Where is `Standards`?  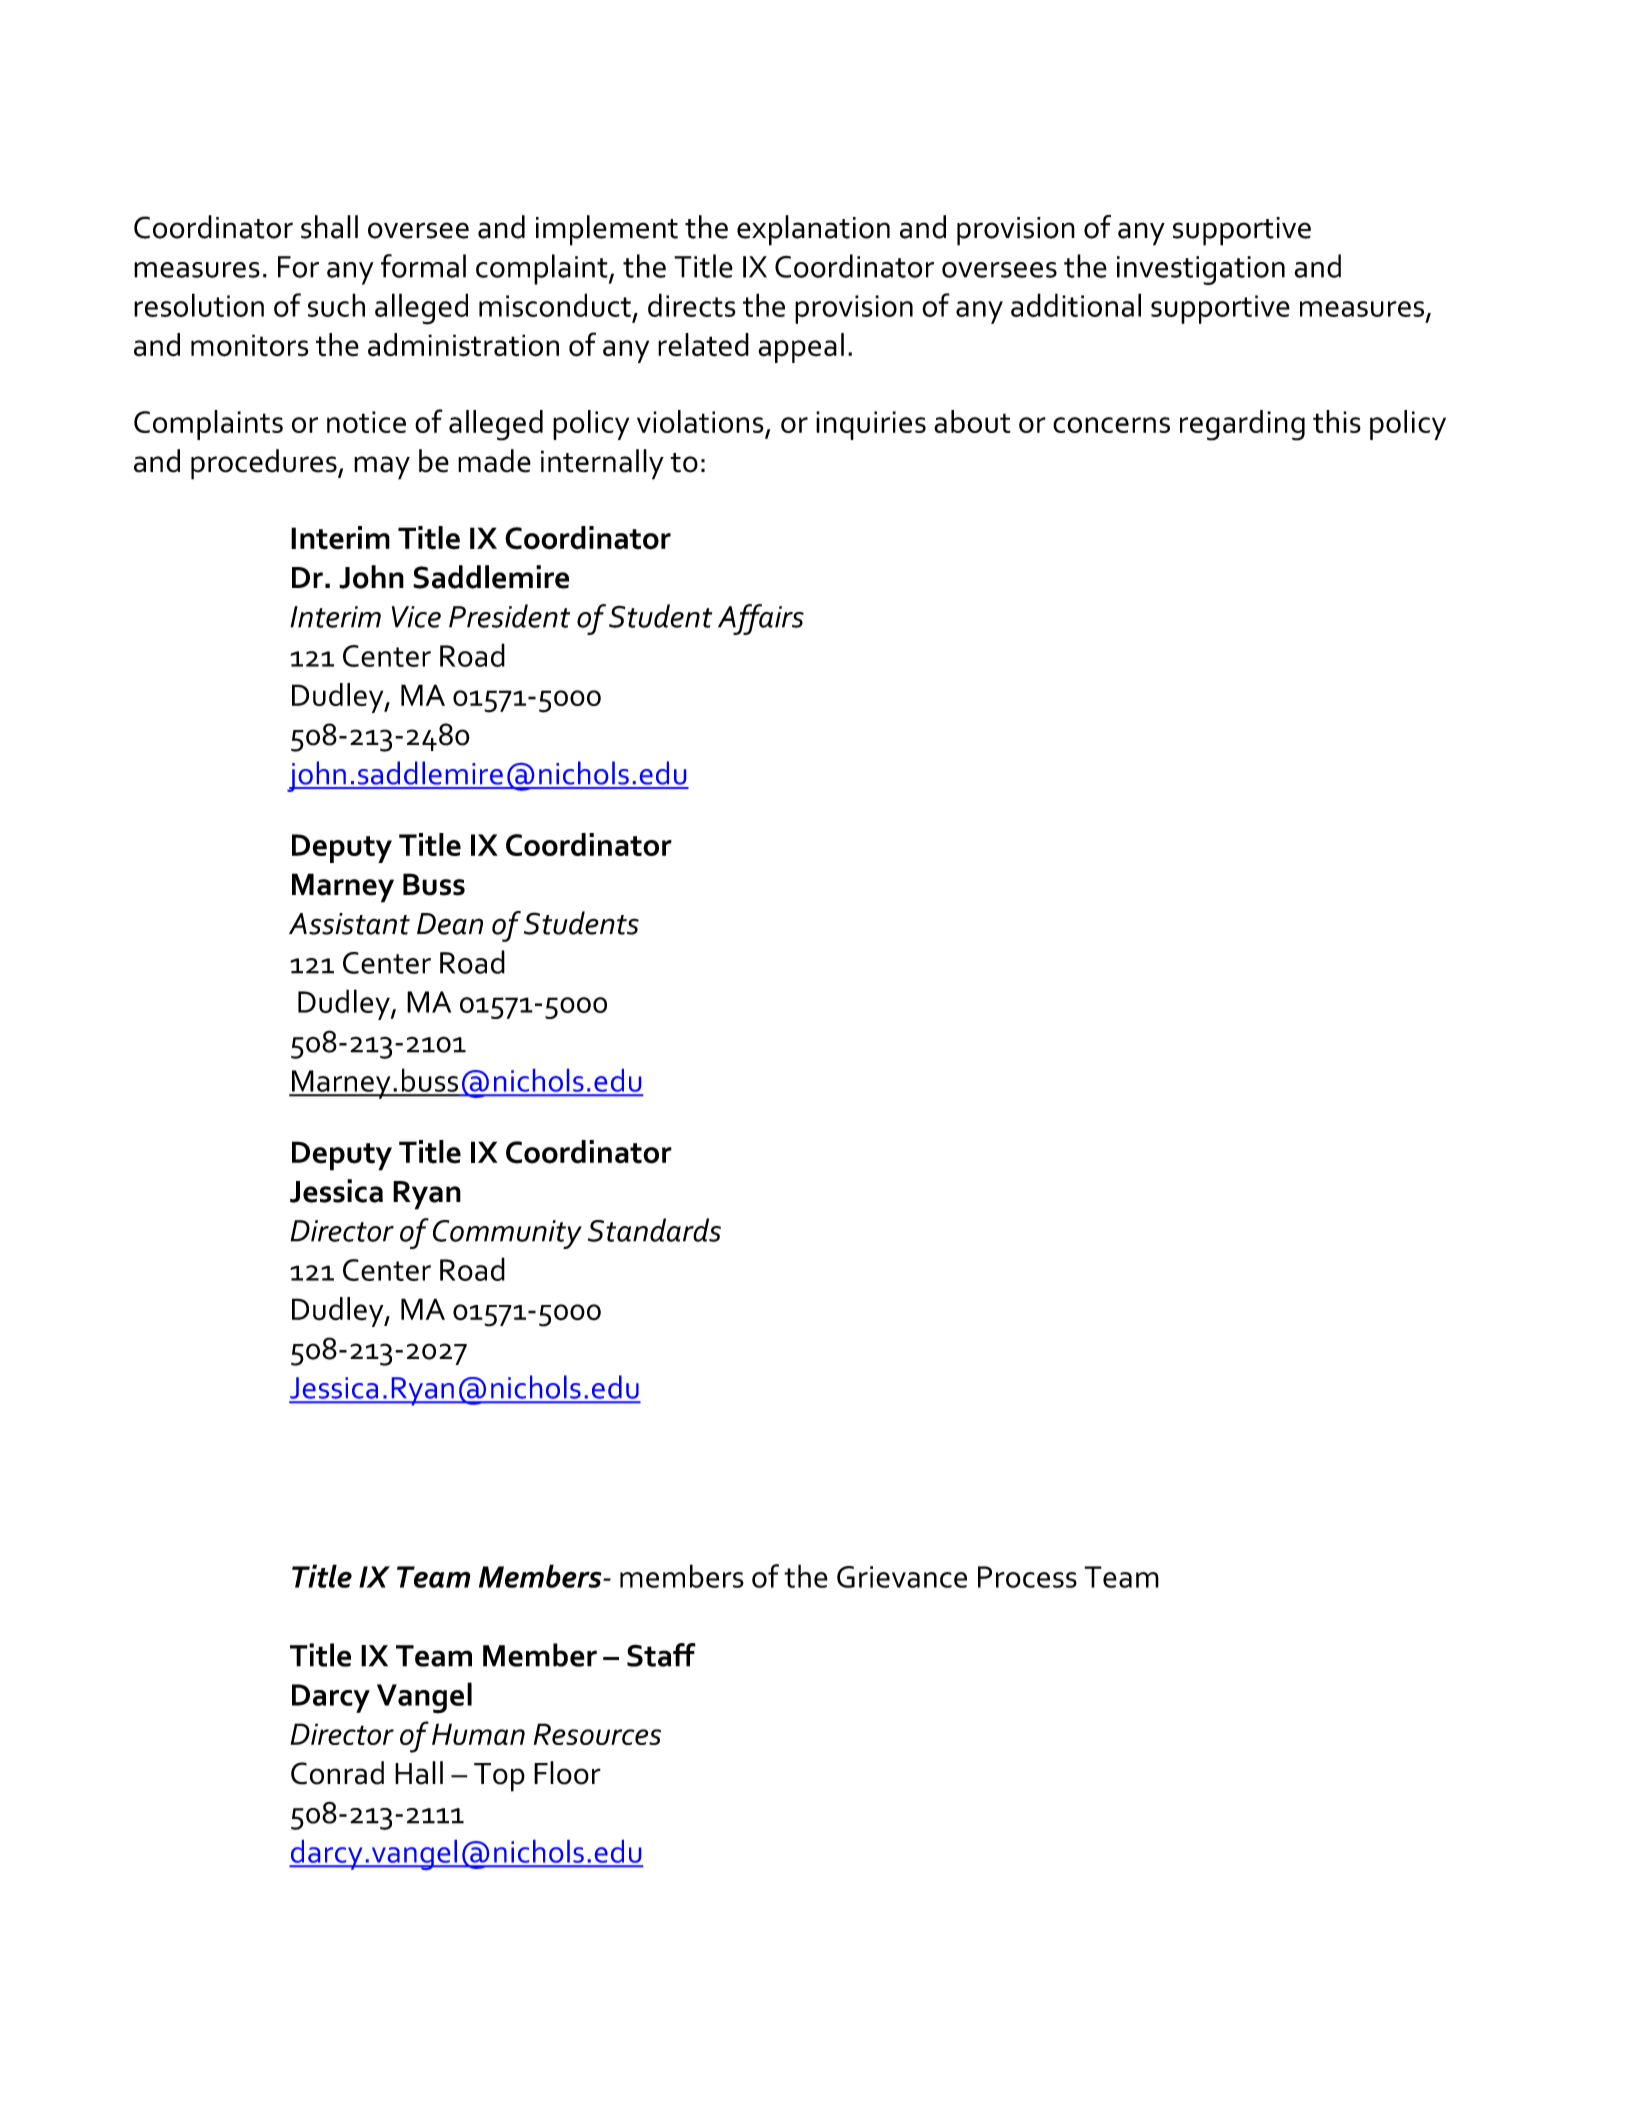
Standards is located at coordinates (654, 1230).
